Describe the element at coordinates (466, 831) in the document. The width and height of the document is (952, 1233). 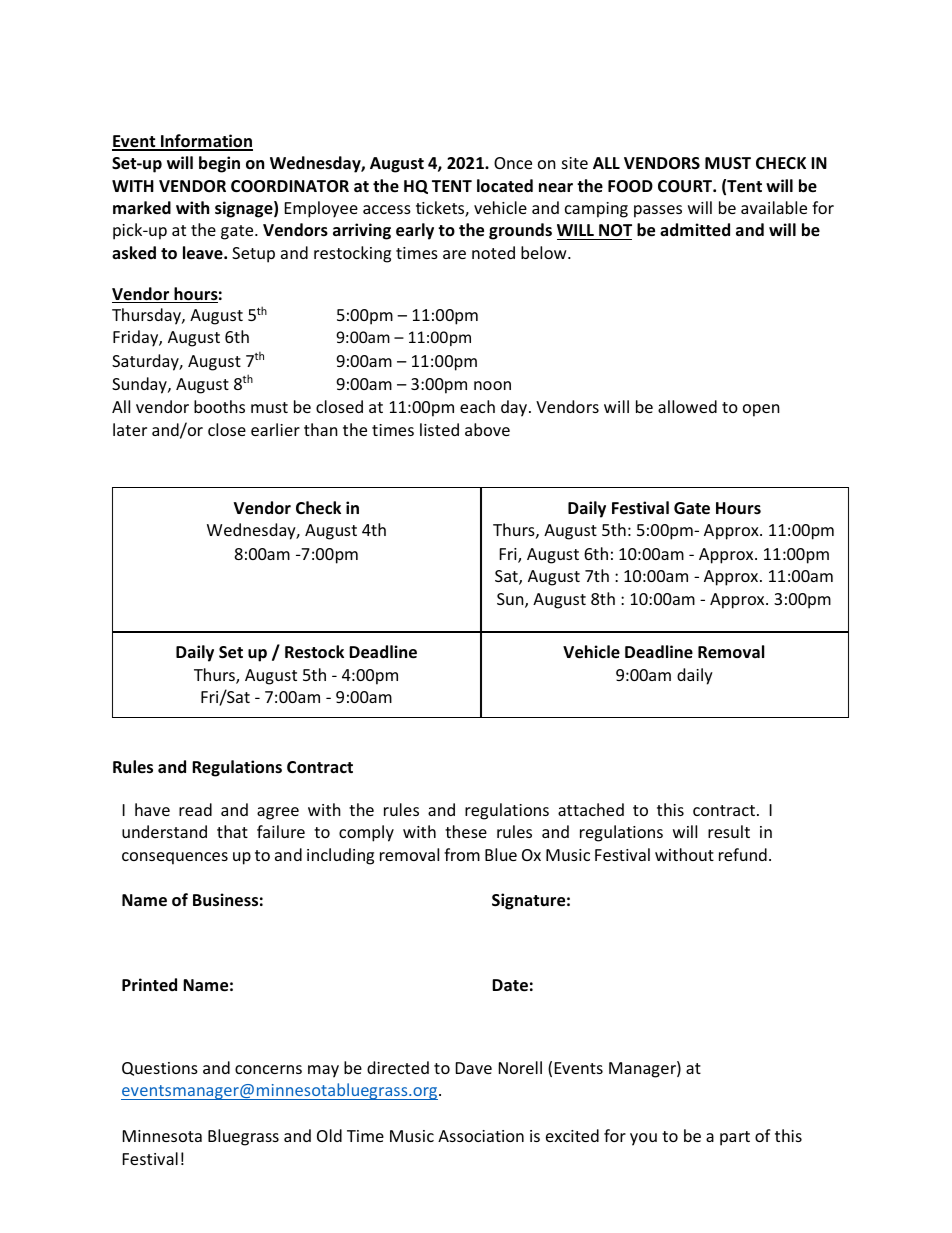
I see `these` at that location.
